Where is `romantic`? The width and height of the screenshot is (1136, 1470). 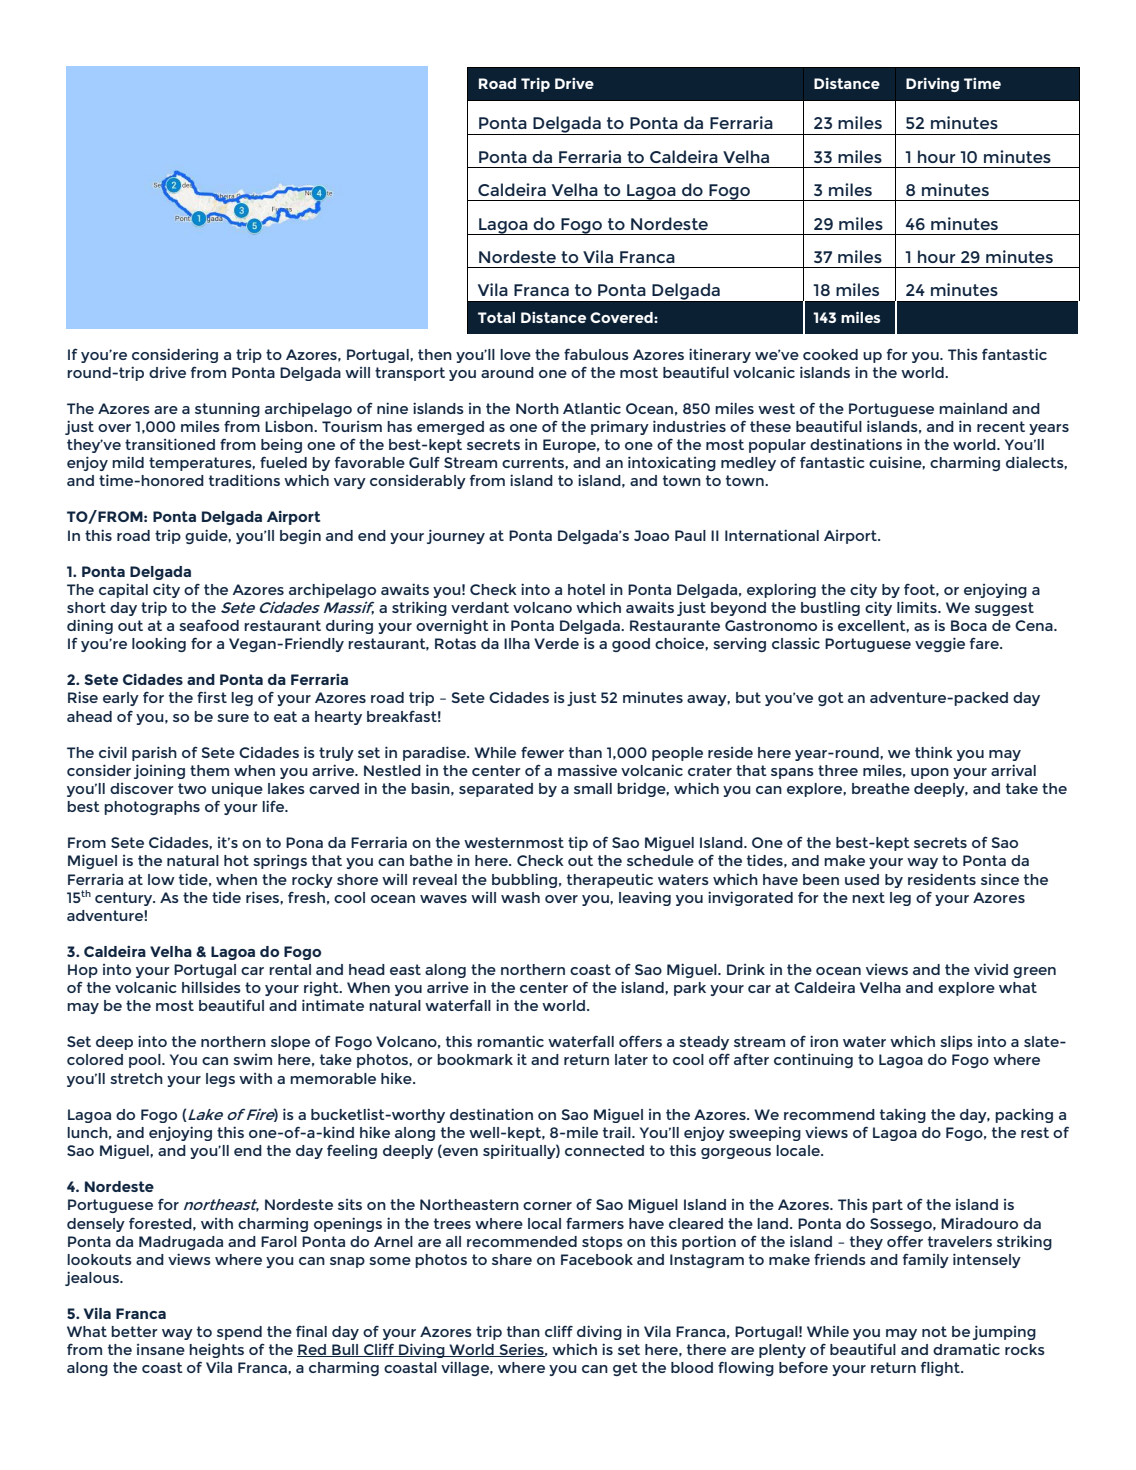 romantic is located at coordinates (510, 1041).
